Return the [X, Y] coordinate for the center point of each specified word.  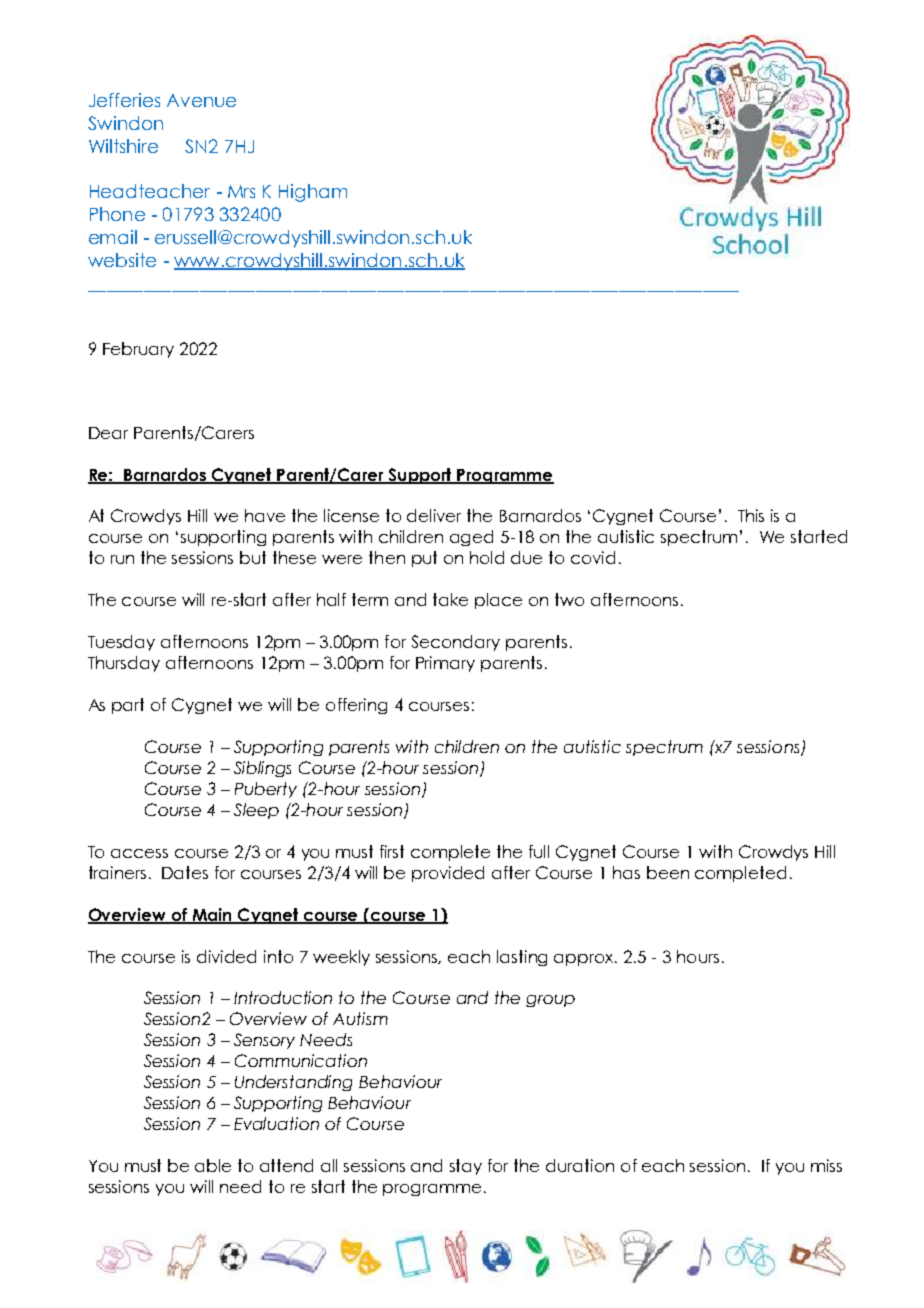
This [751, 515]
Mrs [241, 191]
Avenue [201, 100]
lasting [522, 958]
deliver [434, 515]
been [668, 872]
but [253, 557]
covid [593, 557]
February [138, 350]
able [213, 1165]
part [128, 706]
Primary [445, 664]
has [626, 872]
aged [471, 538]
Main [212, 915]
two [569, 599]
